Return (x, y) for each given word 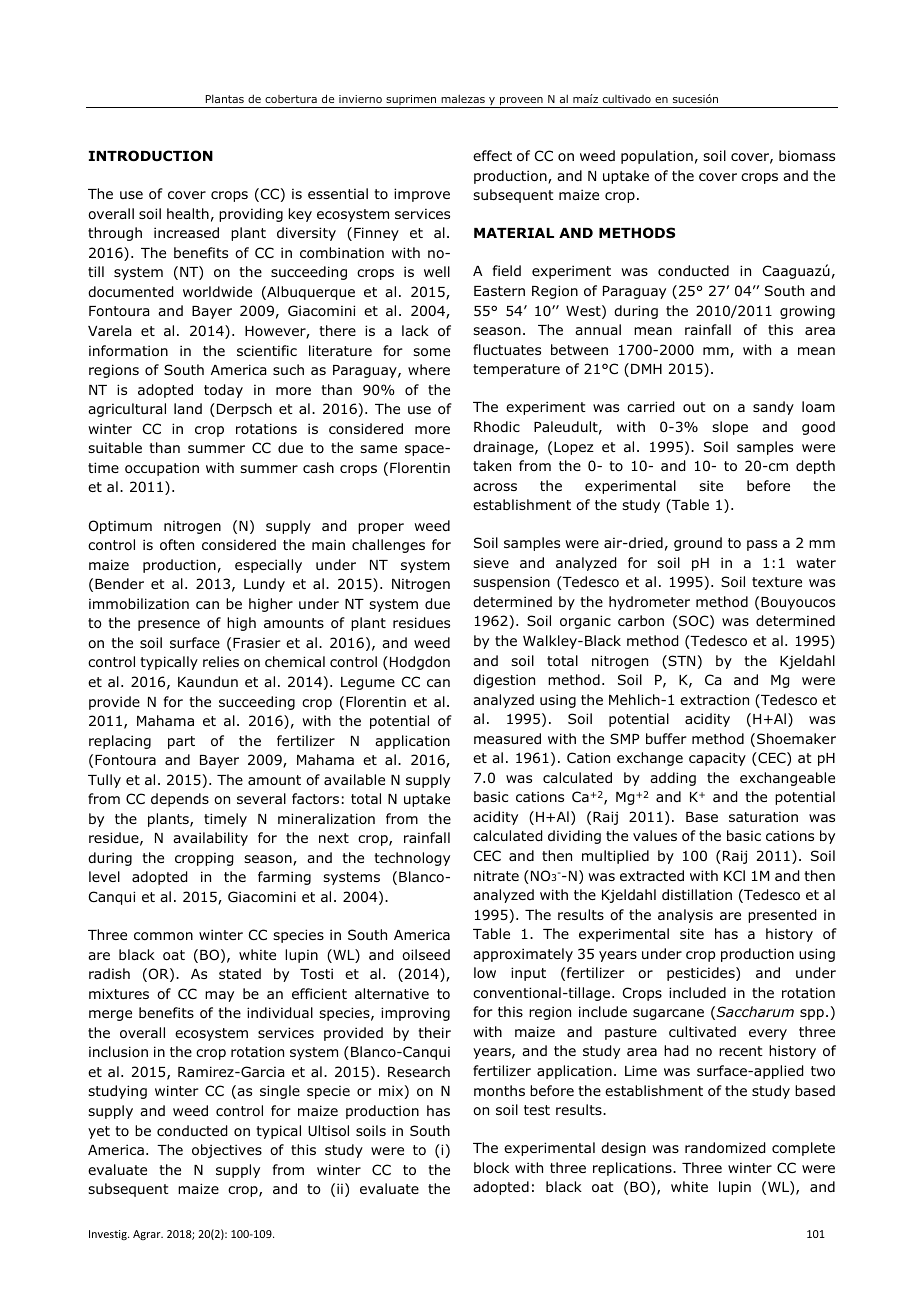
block (491, 1168)
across (495, 487)
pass (762, 545)
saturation (763, 817)
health (188, 213)
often (177, 545)
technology (412, 859)
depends (180, 800)
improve (422, 195)
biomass (807, 155)
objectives (227, 1151)
